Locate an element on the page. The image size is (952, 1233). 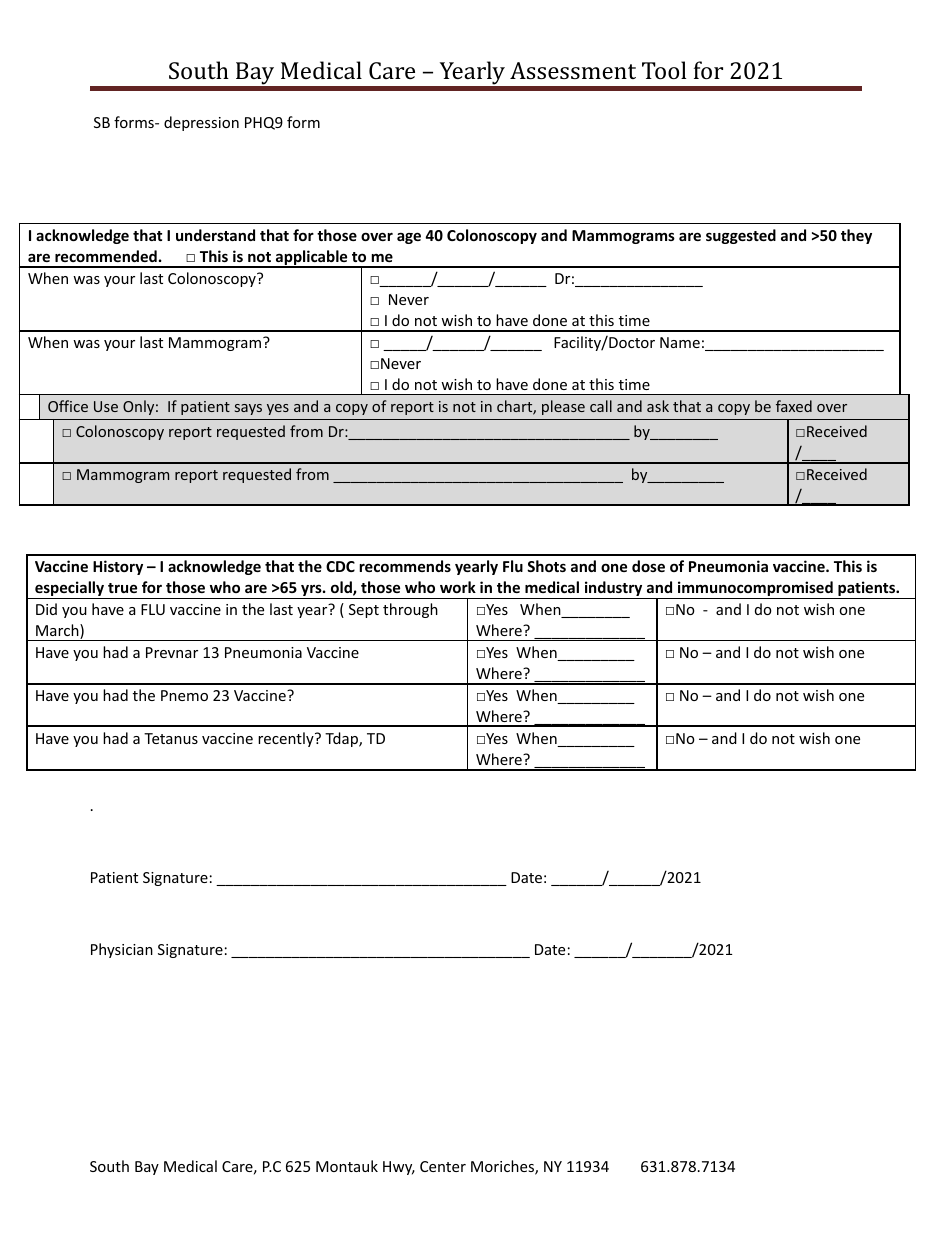
true is located at coordinates (122, 588).
